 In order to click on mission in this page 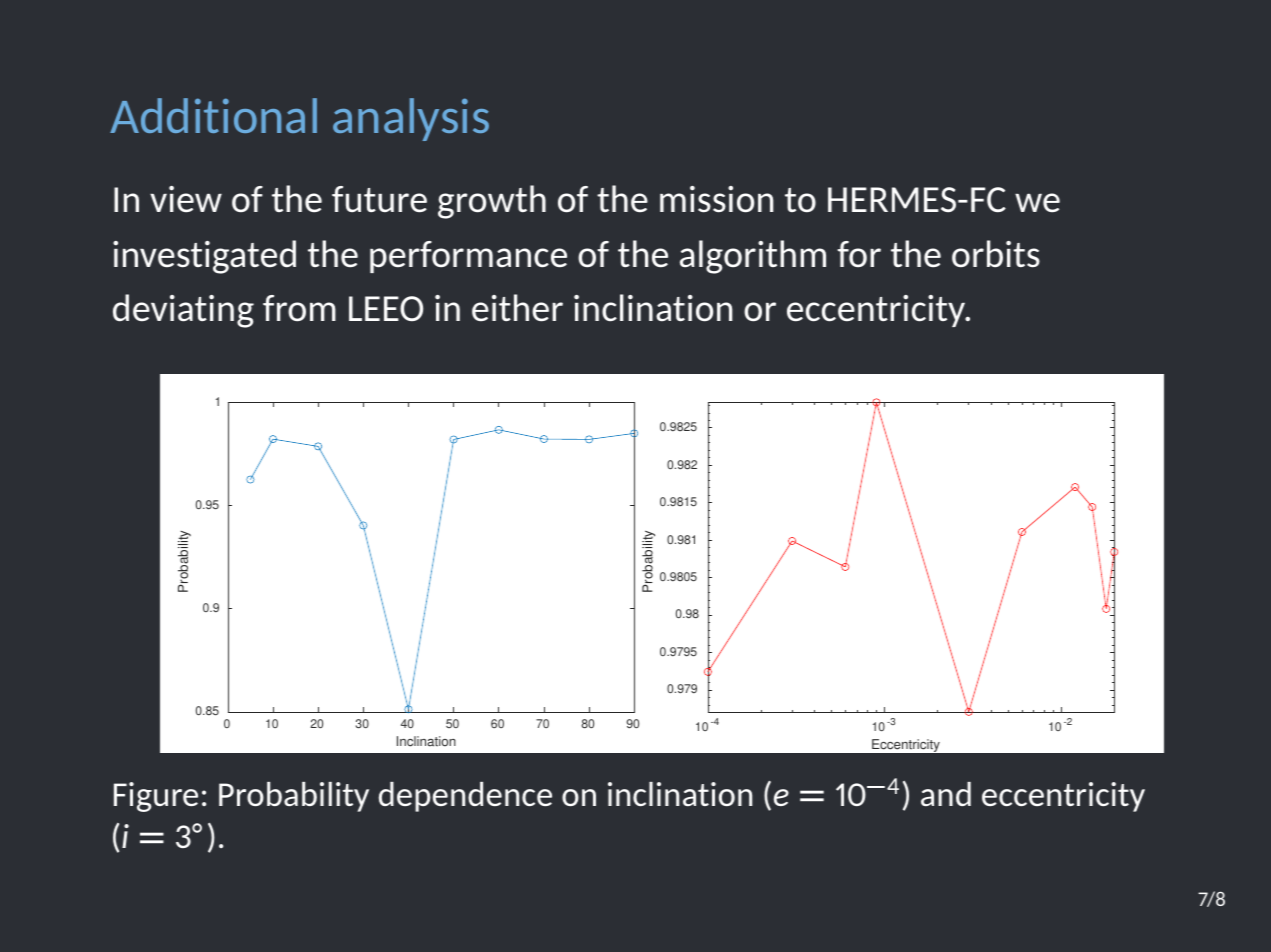, I will do `click(716, 199)`.
